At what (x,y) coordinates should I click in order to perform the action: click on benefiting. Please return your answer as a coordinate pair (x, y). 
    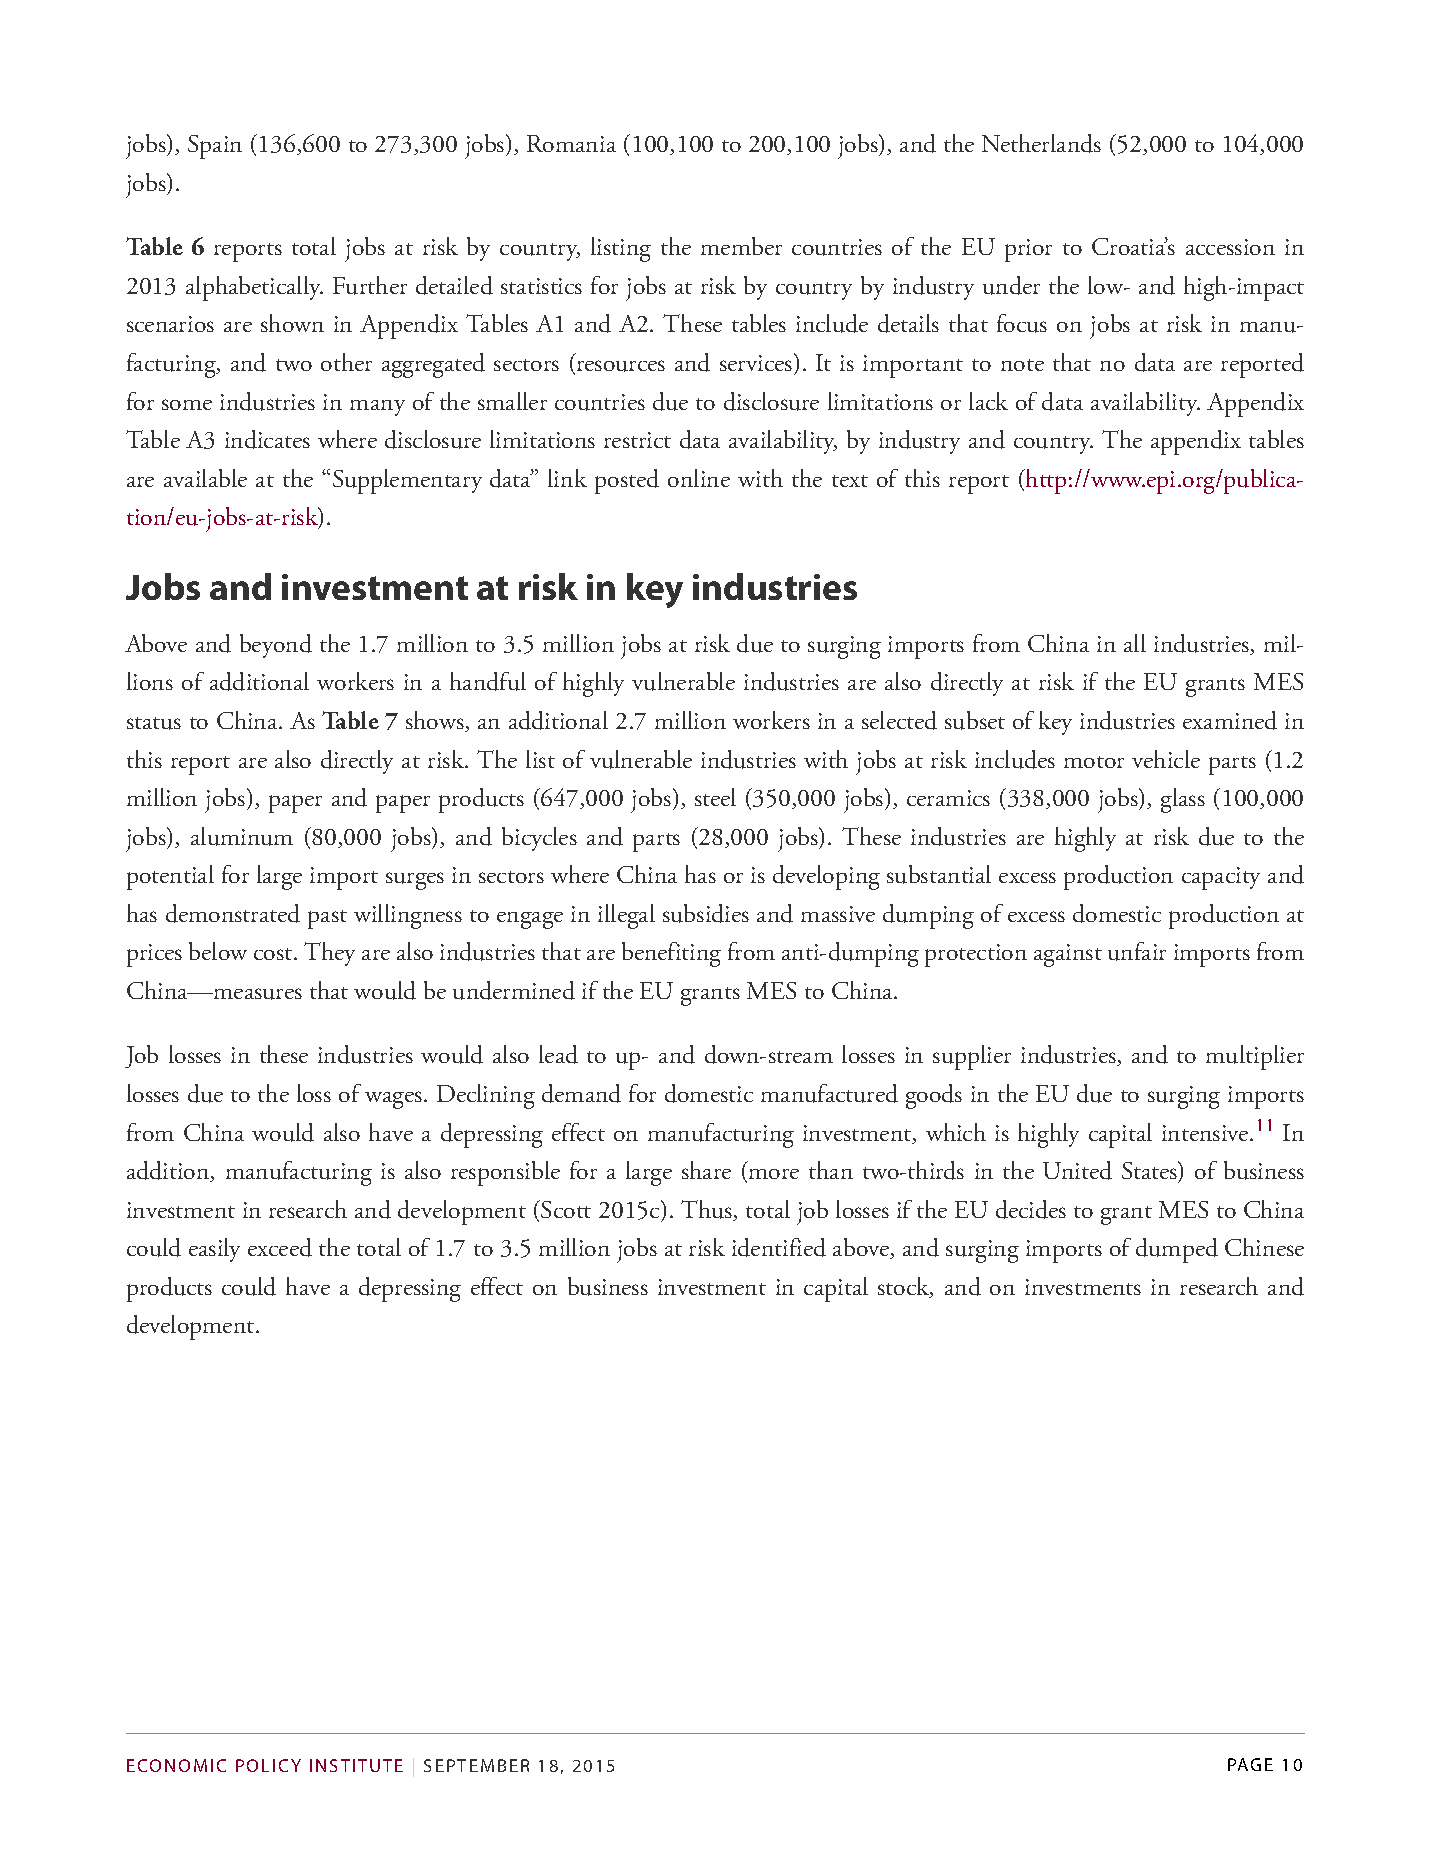
    Looking at the image, I should click on (671, 954).
